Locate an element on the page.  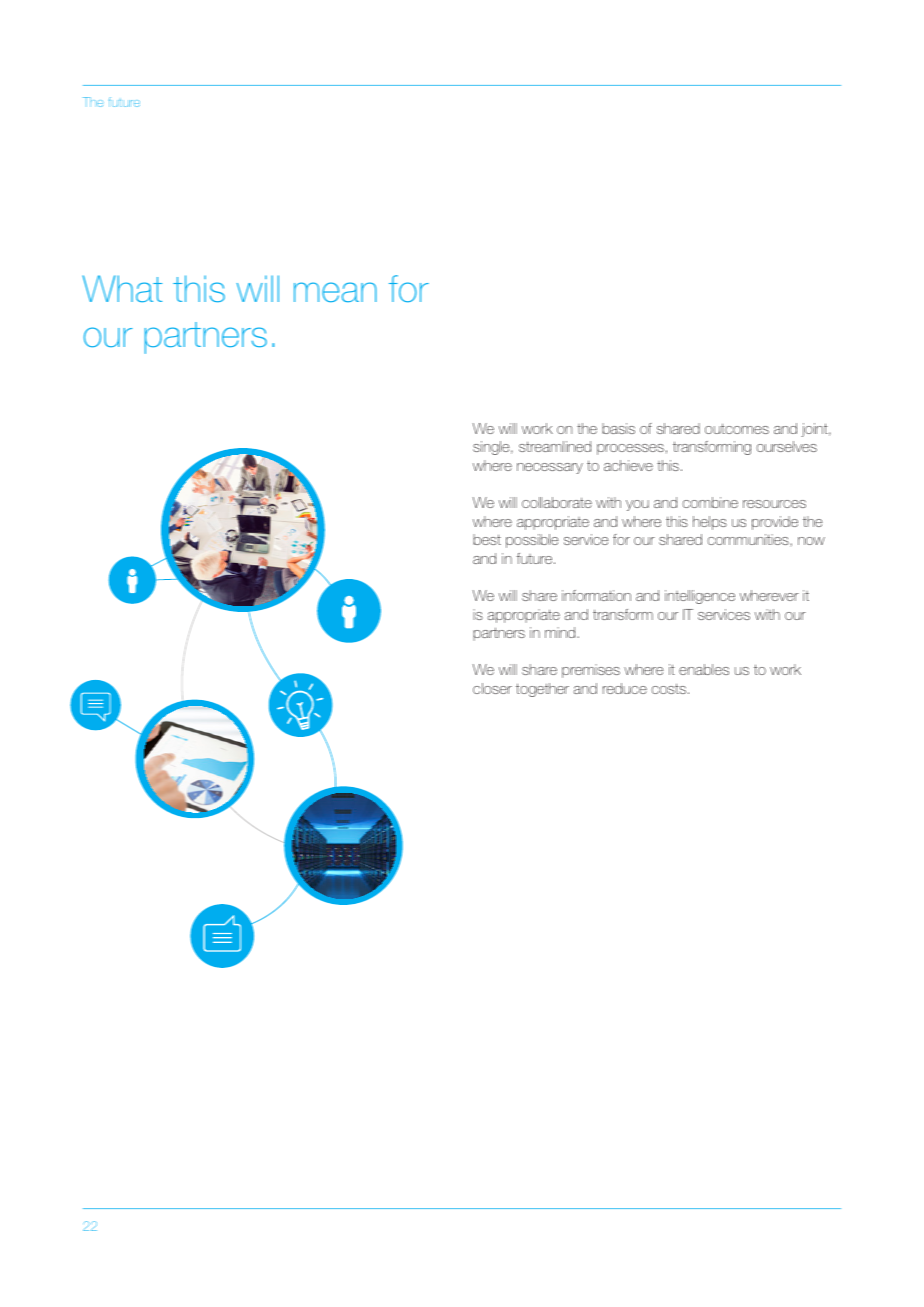
closer is located at coordinates (492, 688).
